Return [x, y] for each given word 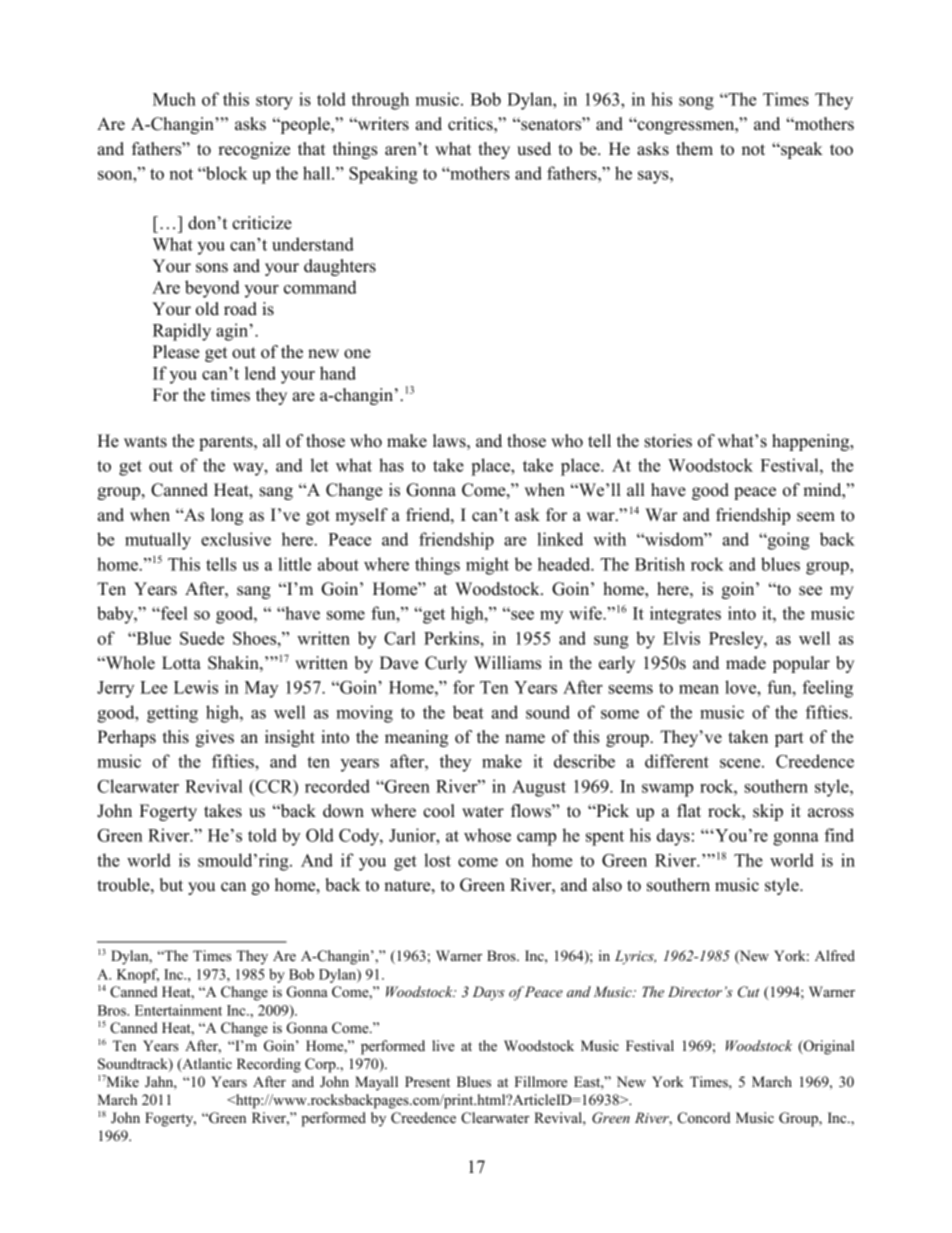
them [694, 149]
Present [427, 1081]
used [534, 149]
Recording [269, 1065]
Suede [202, 638]
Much [174, 99]
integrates [685, 615]
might [487, 566]
